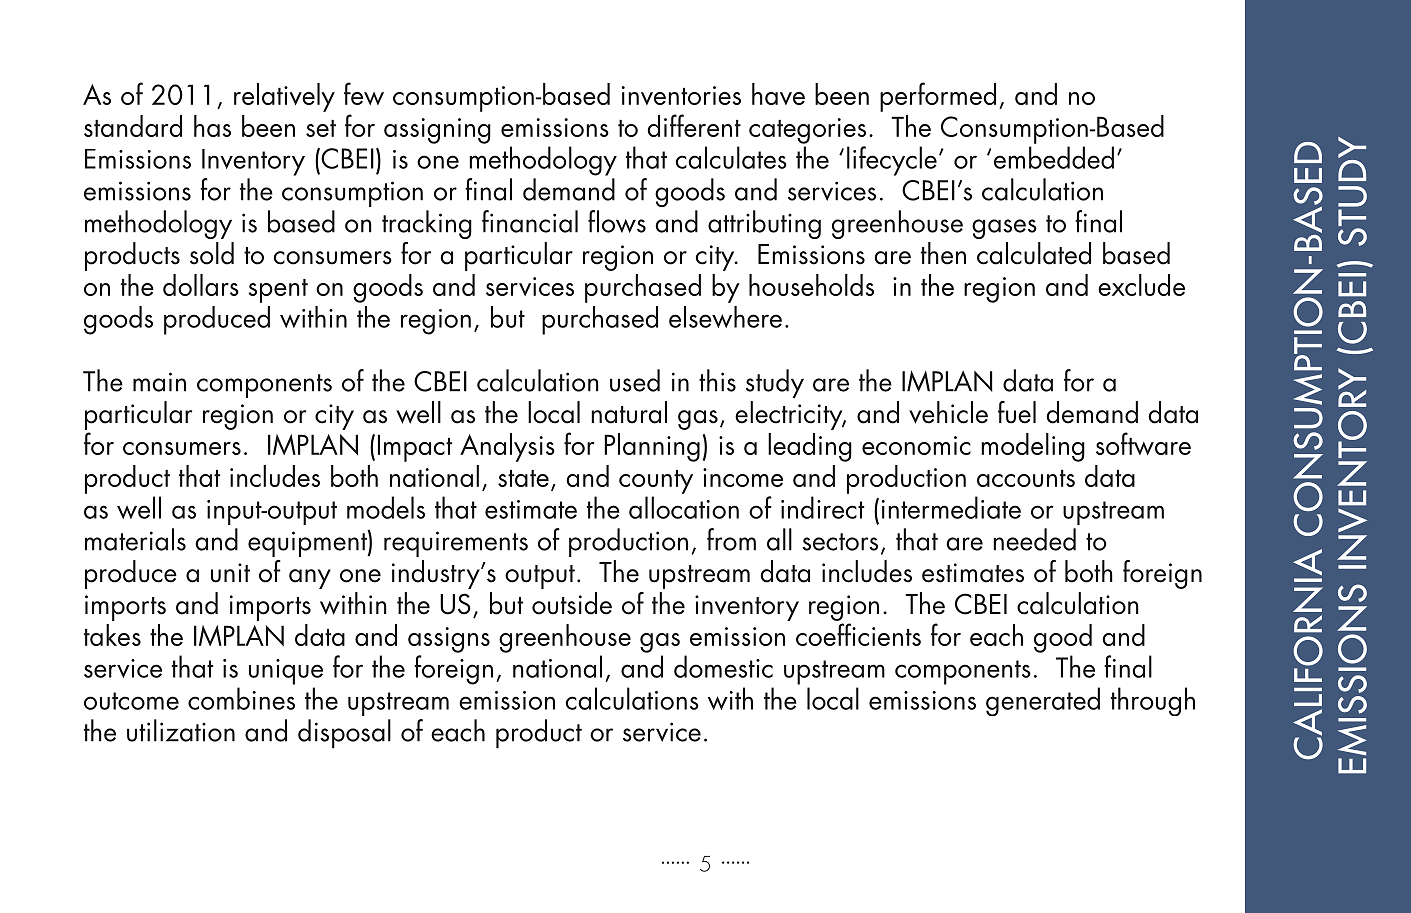 This screenshot has width=1411, height=913. I want to click on materials, so click(135, 539).
